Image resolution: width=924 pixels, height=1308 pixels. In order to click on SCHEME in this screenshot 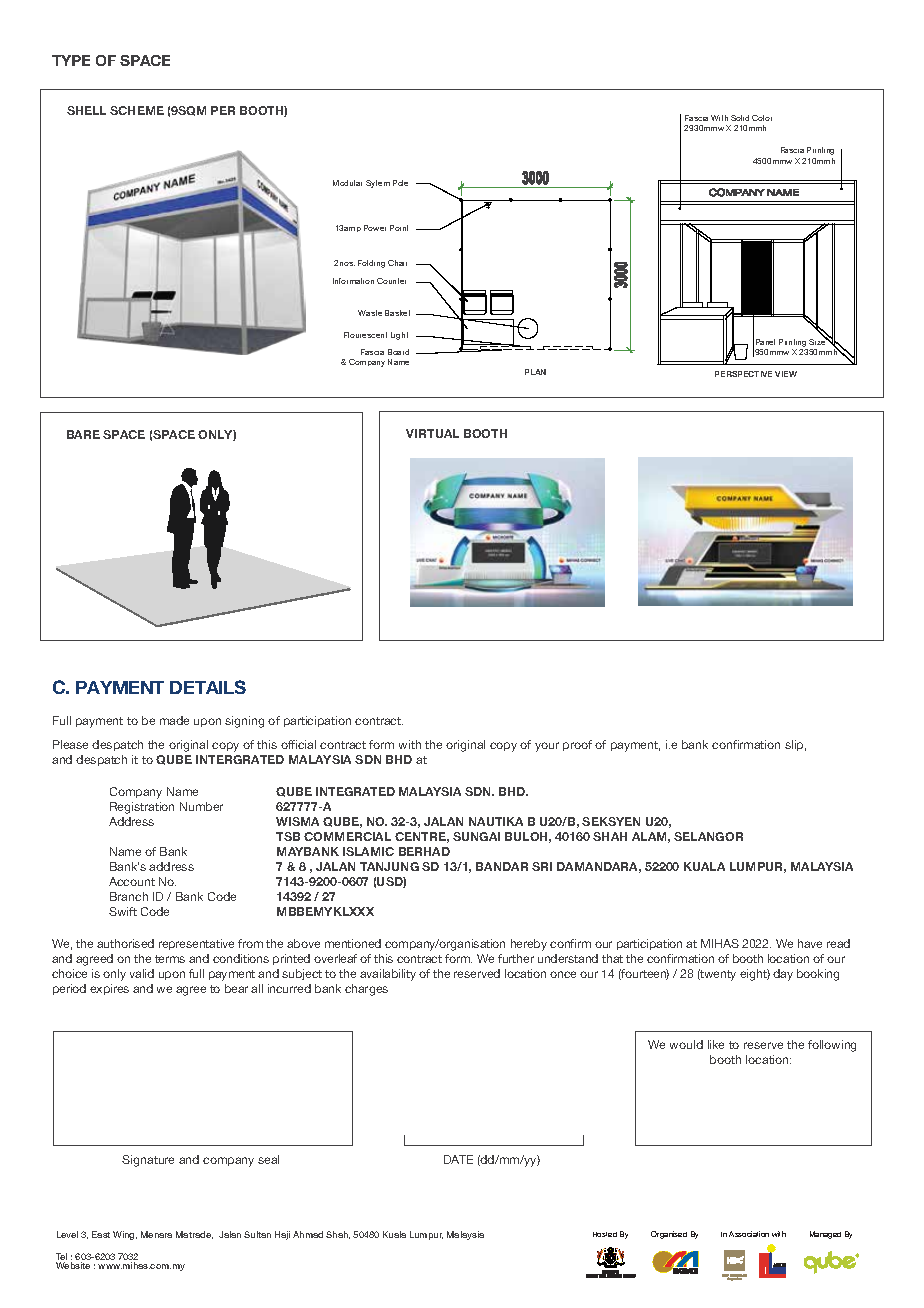, I will do `click(137, 110)`.
